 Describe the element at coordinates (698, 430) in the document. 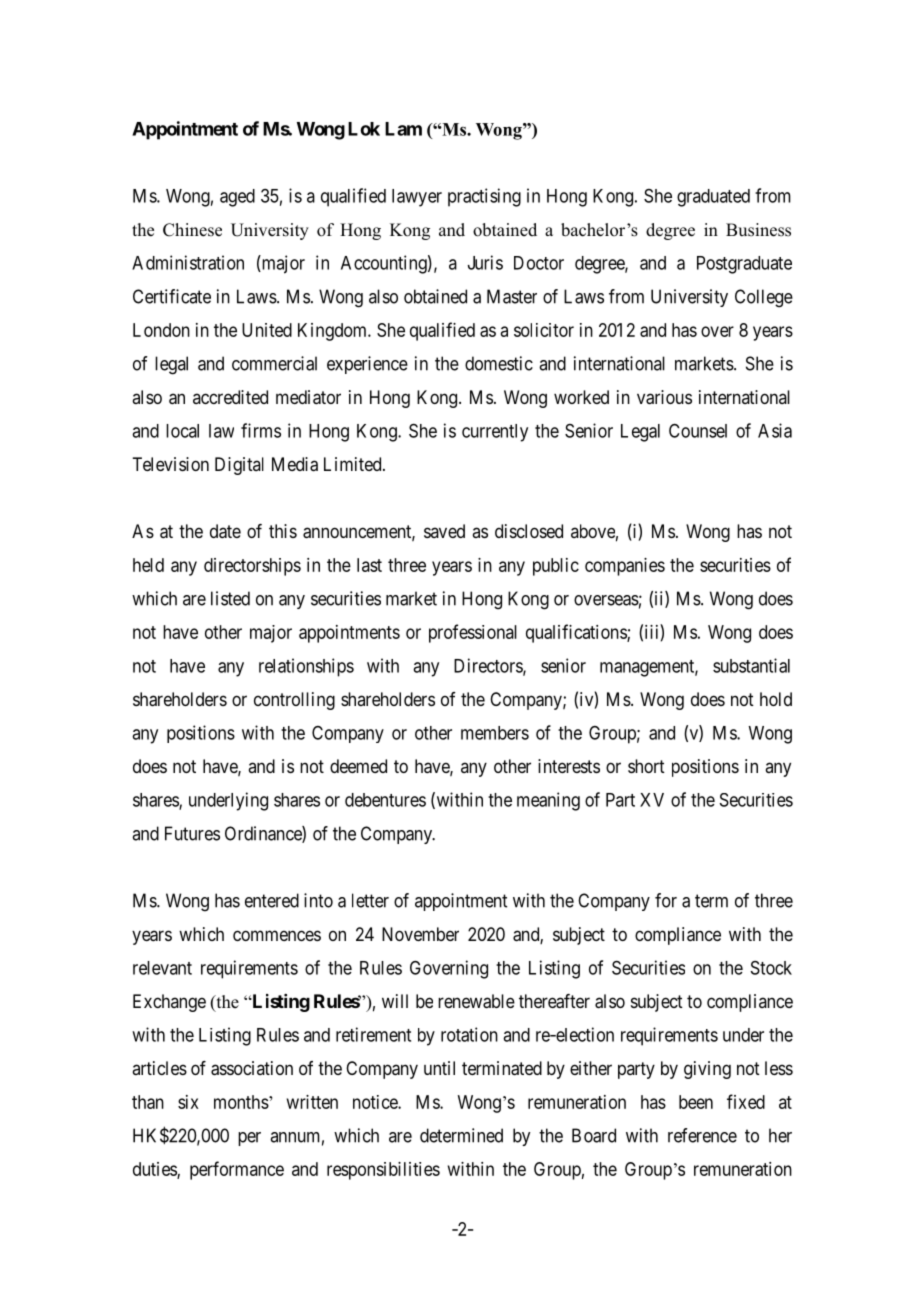

I see `Counsel` at that location.
